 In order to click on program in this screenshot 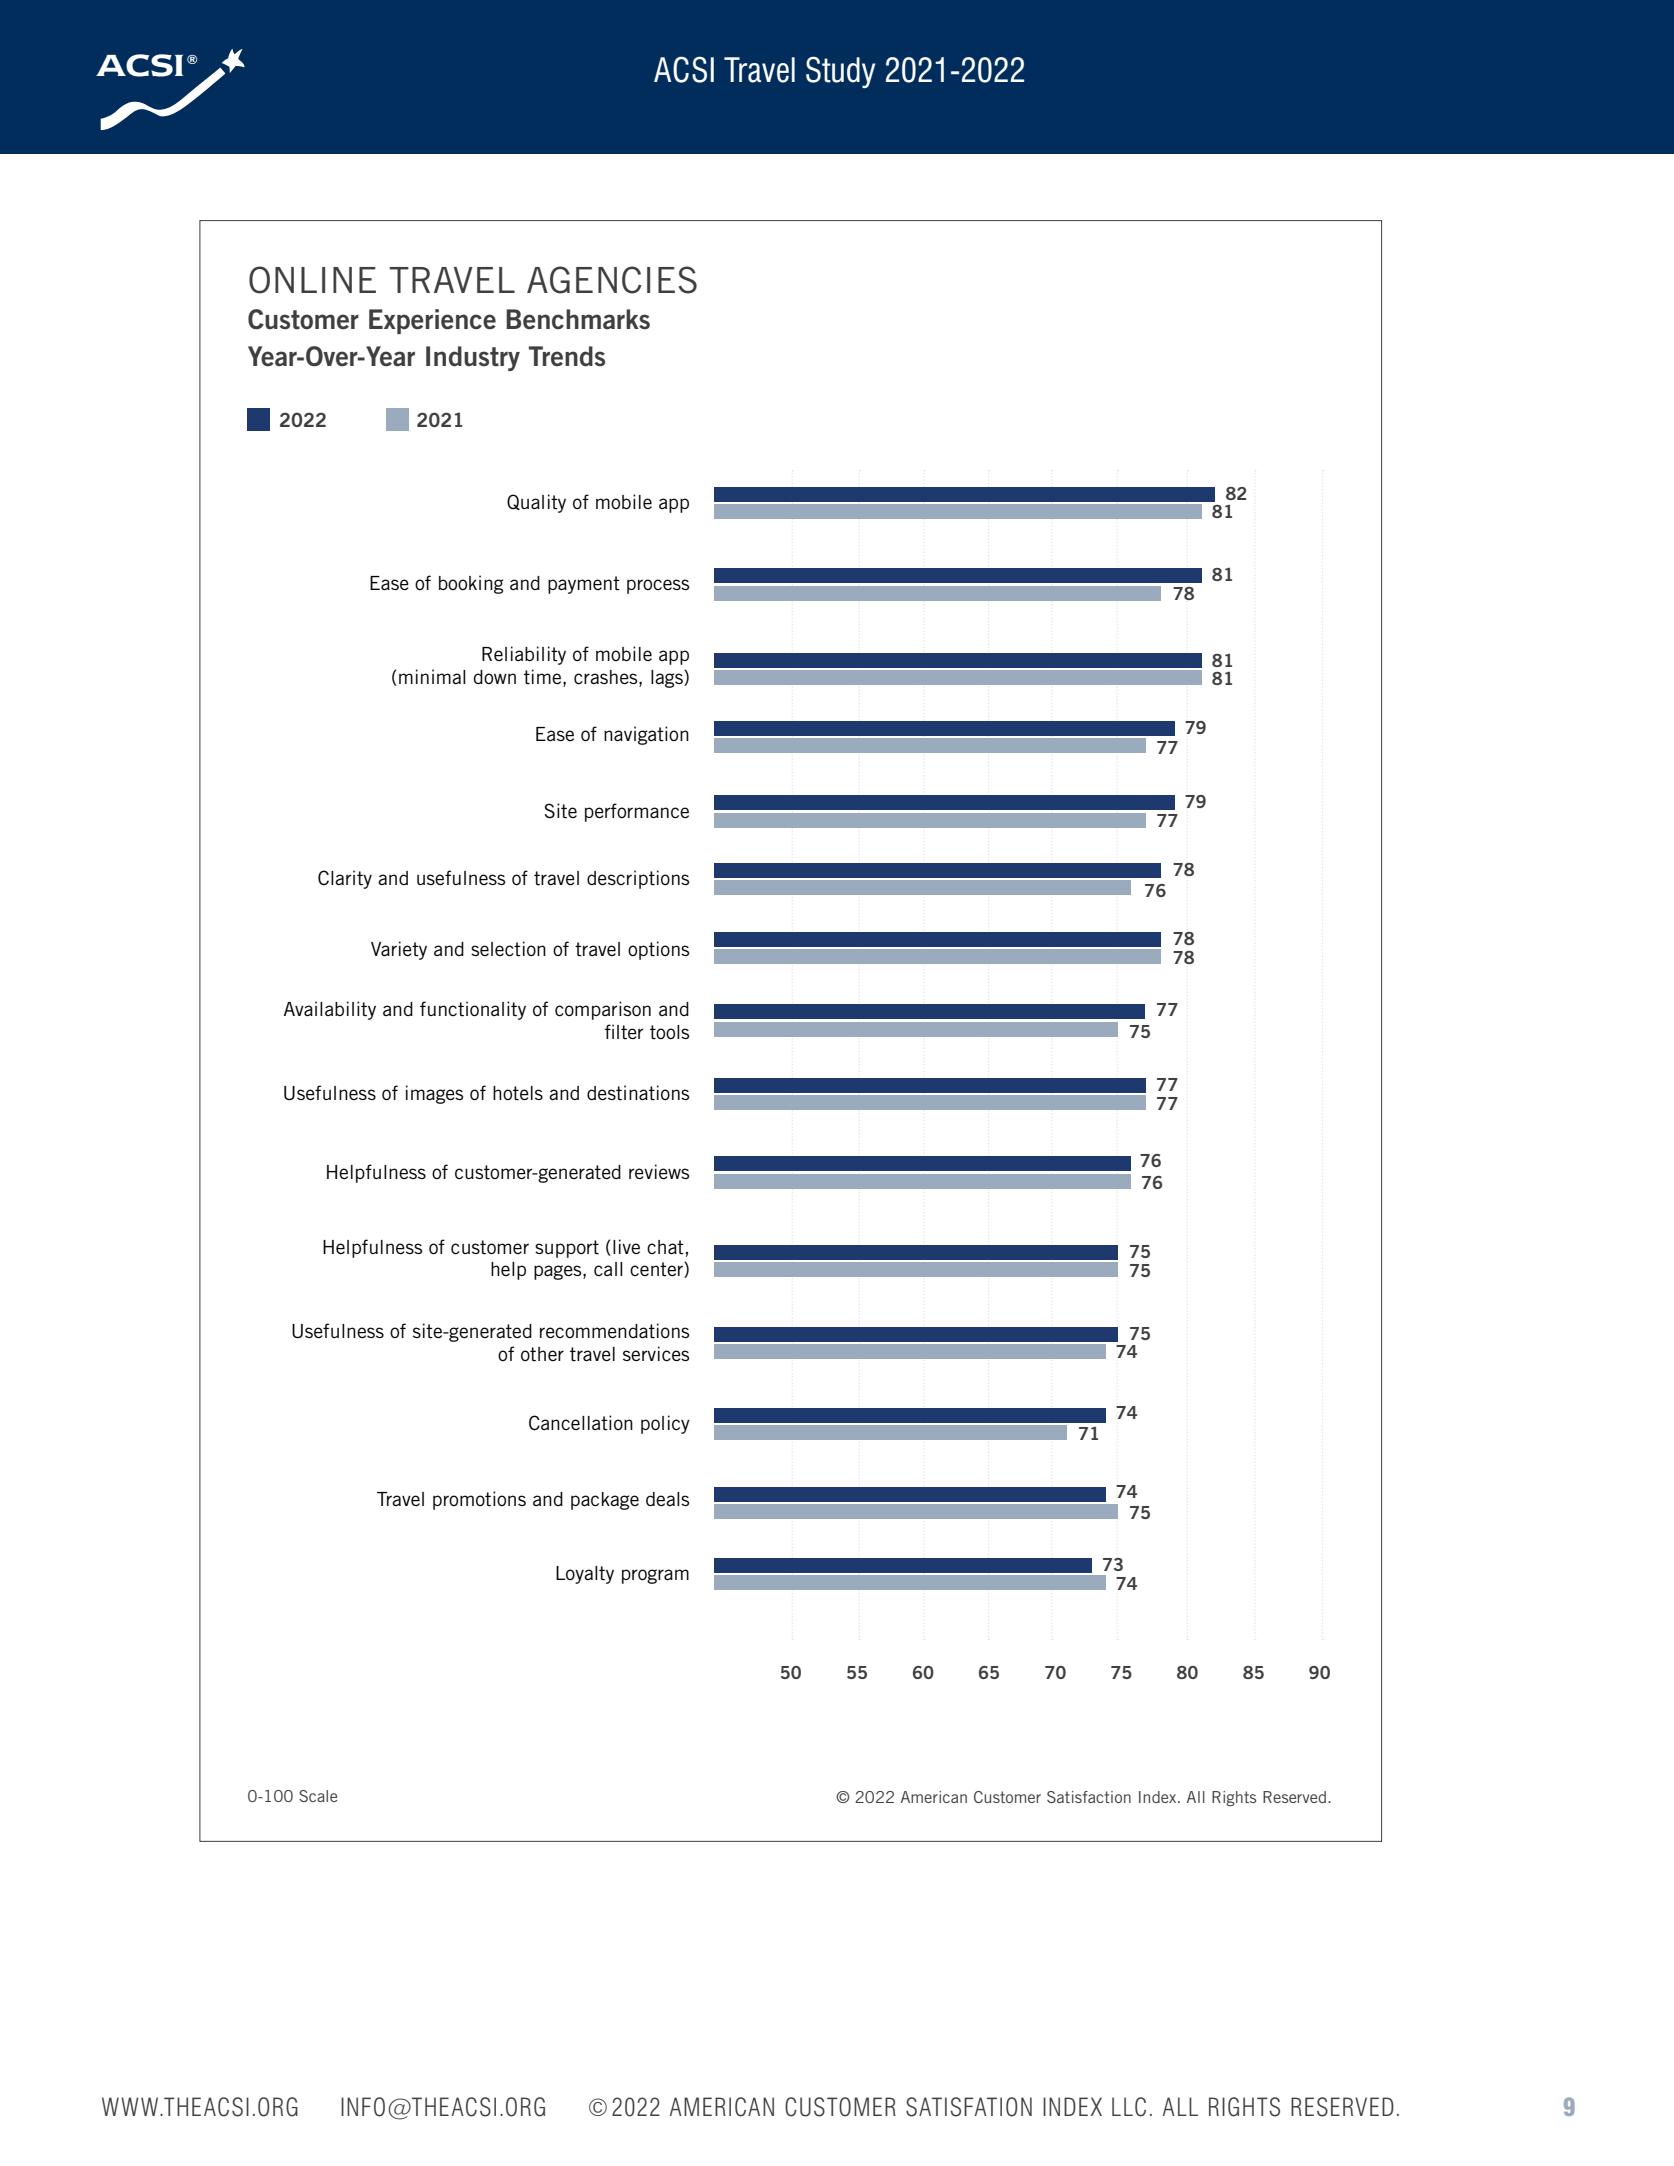, I will do `click(655, 1576)`.
